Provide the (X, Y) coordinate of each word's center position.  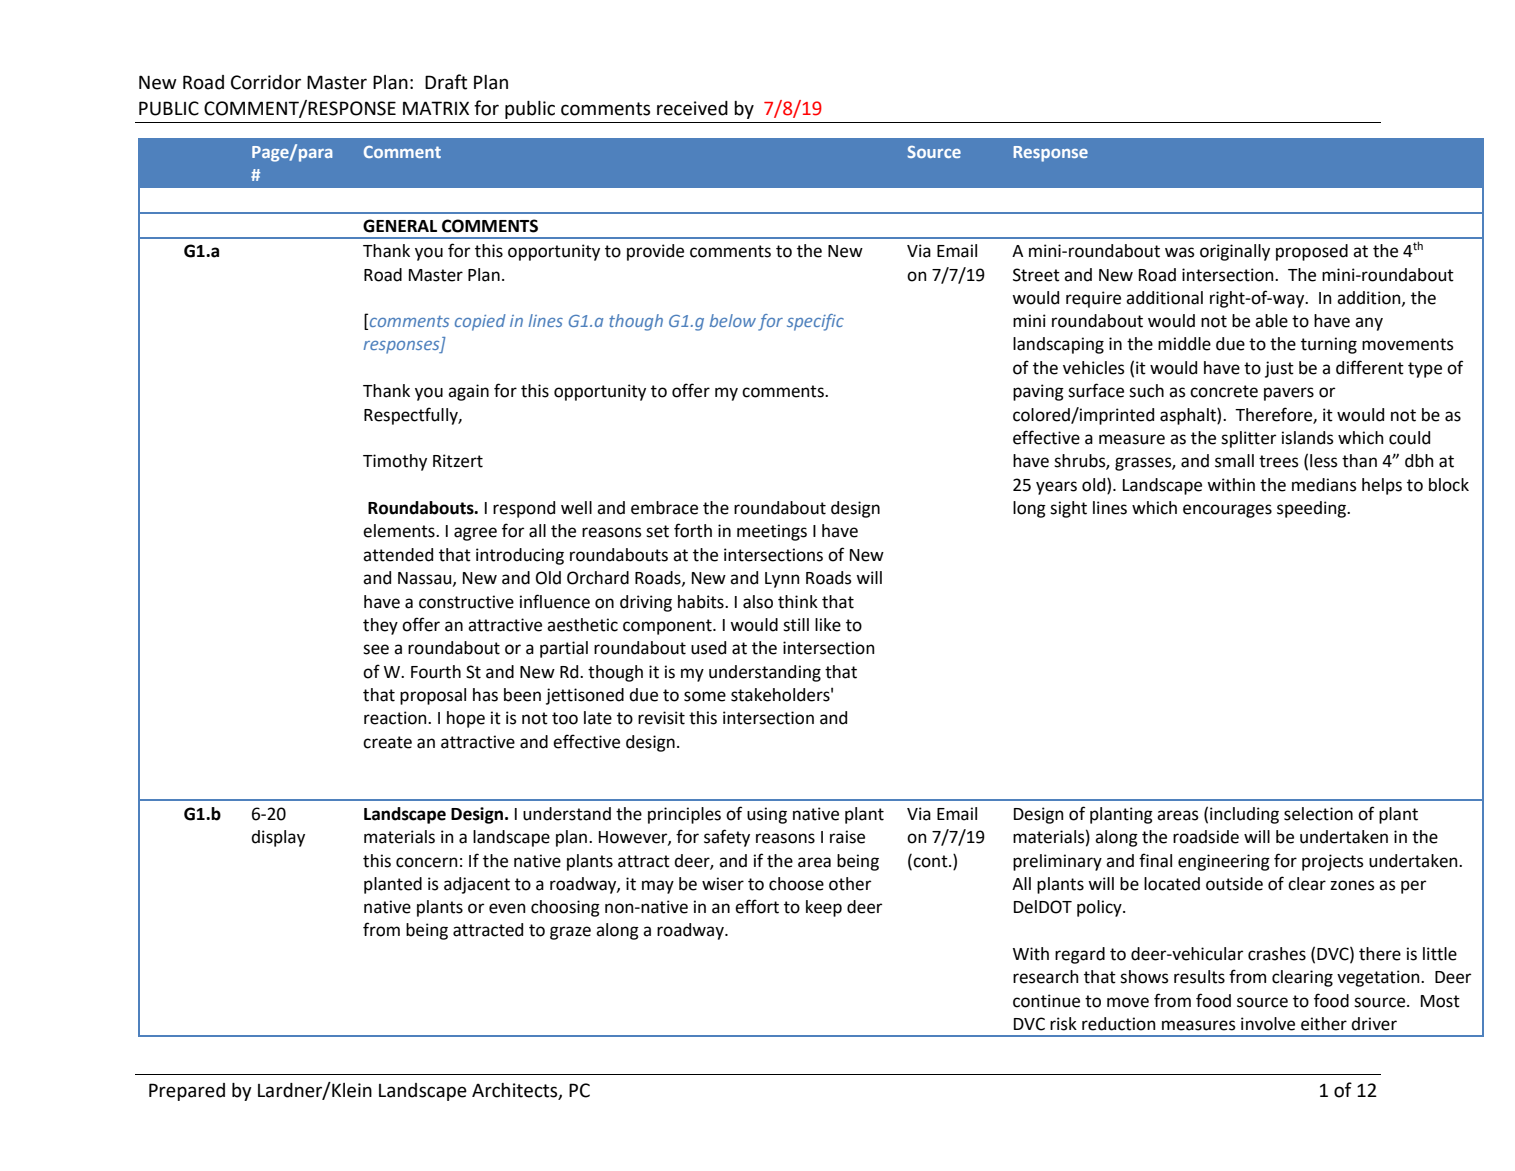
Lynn (782, 580)
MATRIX (436, 108)
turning (1329, 345)
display (278, 838)
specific (815, 322)
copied (480, 322)
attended (398, 555)
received (692, 108)
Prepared (187, 1092)
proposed (1312, 252)
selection (1318, 814)
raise (847, 837)
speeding (1313, 509)
